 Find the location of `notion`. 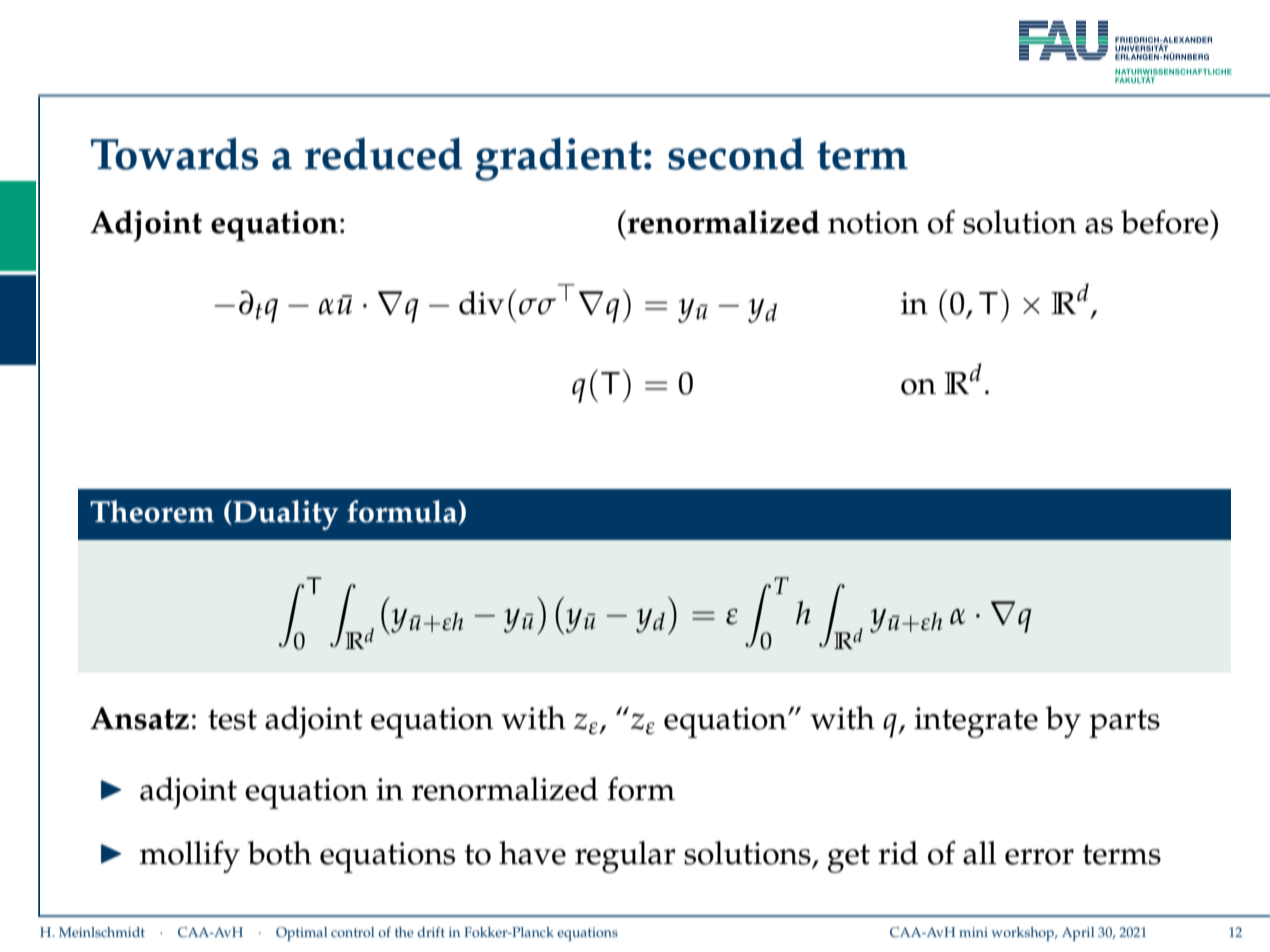

notion is located at coordinates (873, 222).
